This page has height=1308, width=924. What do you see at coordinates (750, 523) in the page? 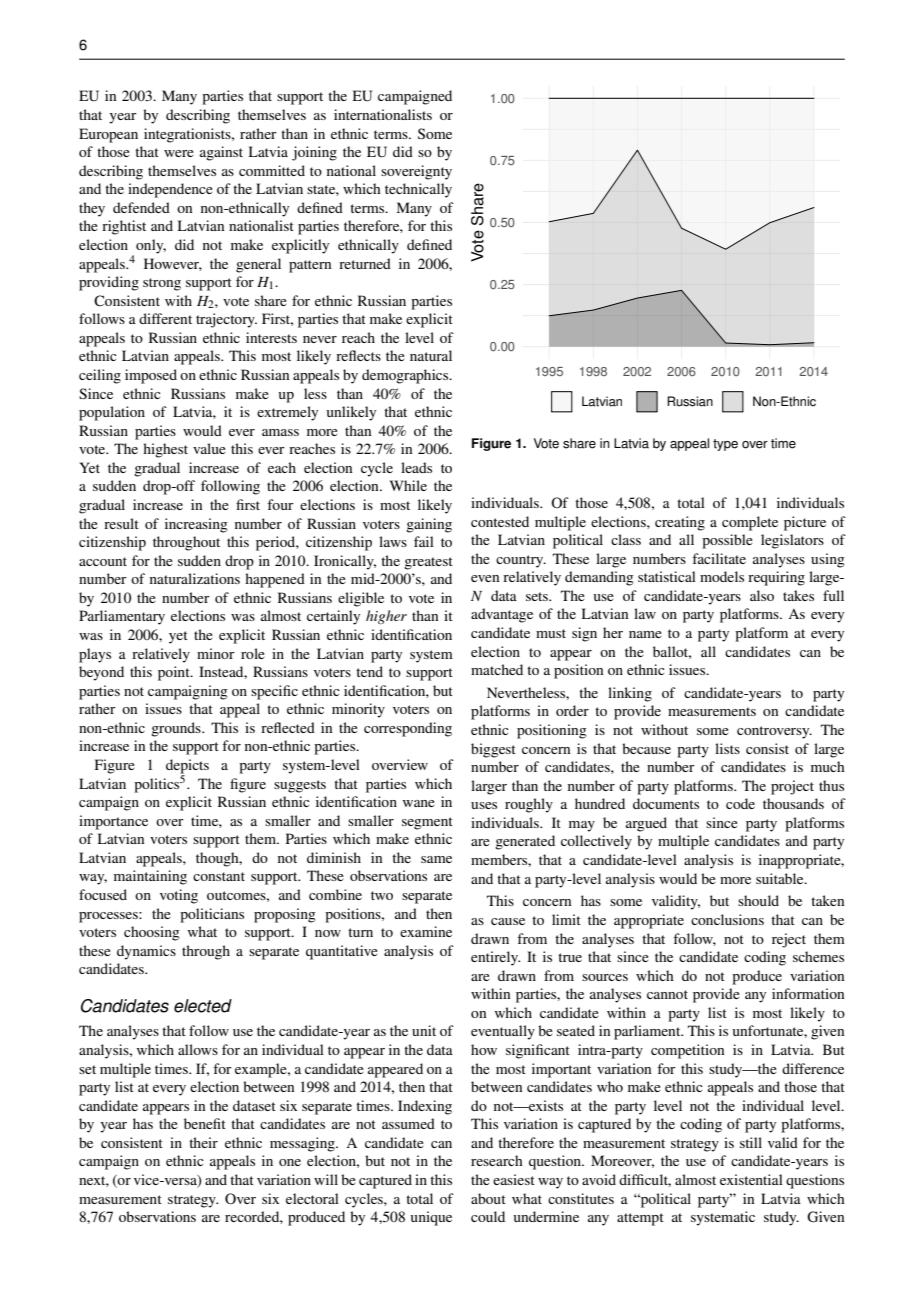
I see `complete` at bounding box center [750, 523].
